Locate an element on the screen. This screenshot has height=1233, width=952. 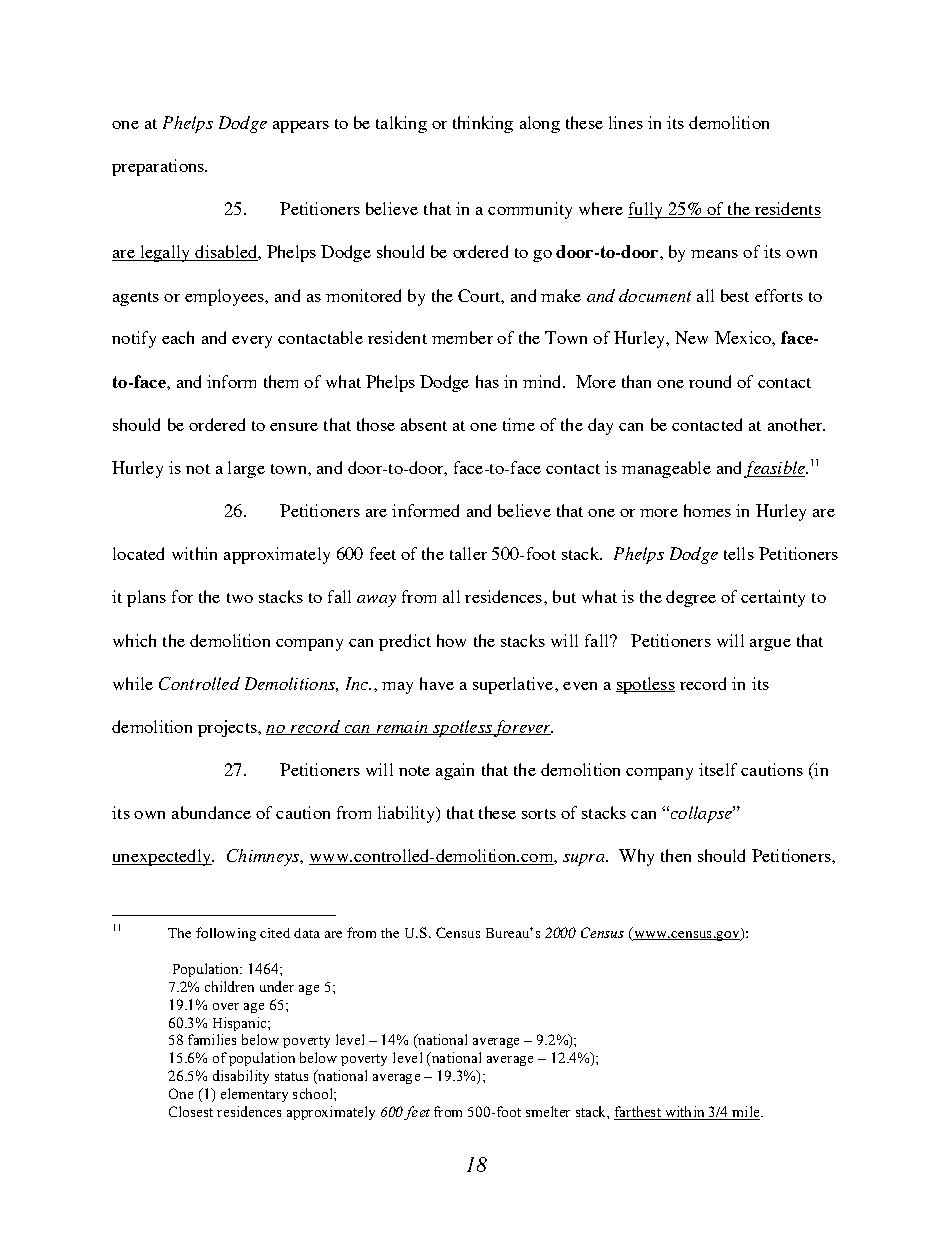
thinking is located at coordinates (483, 124).
